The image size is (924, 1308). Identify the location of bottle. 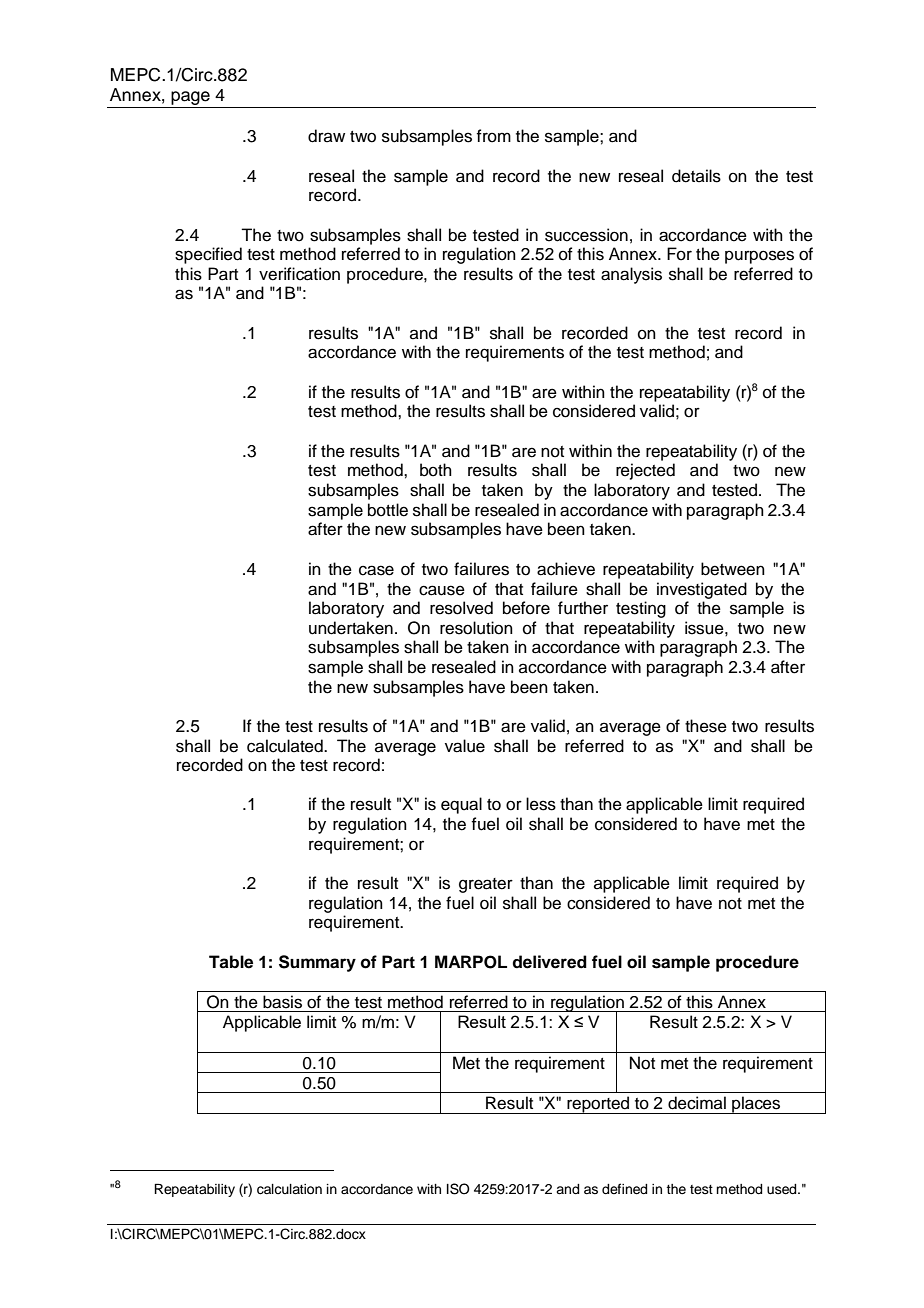
(388, 510).
